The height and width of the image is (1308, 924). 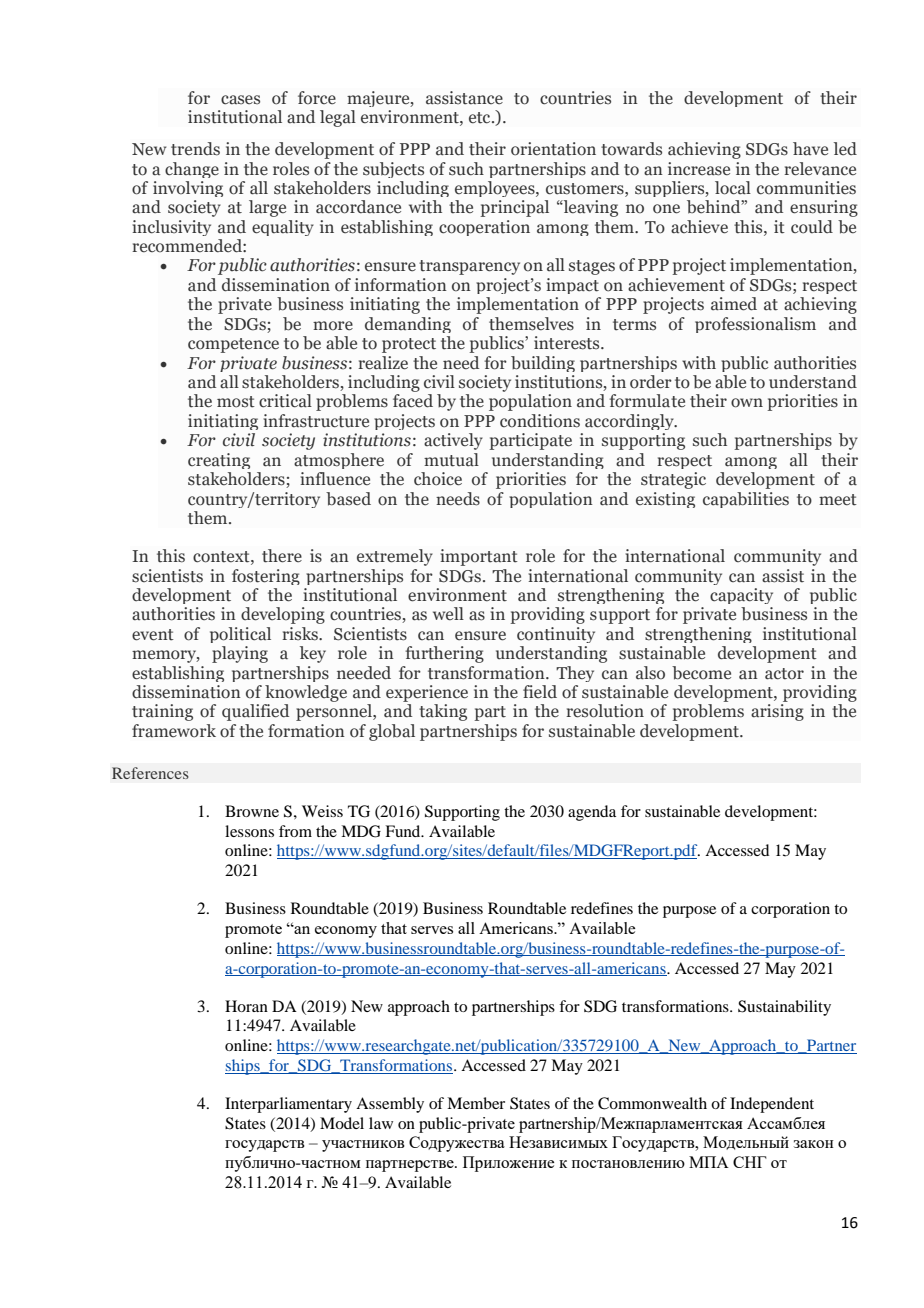 I want to click on creating, so click(x=219, y=461).
